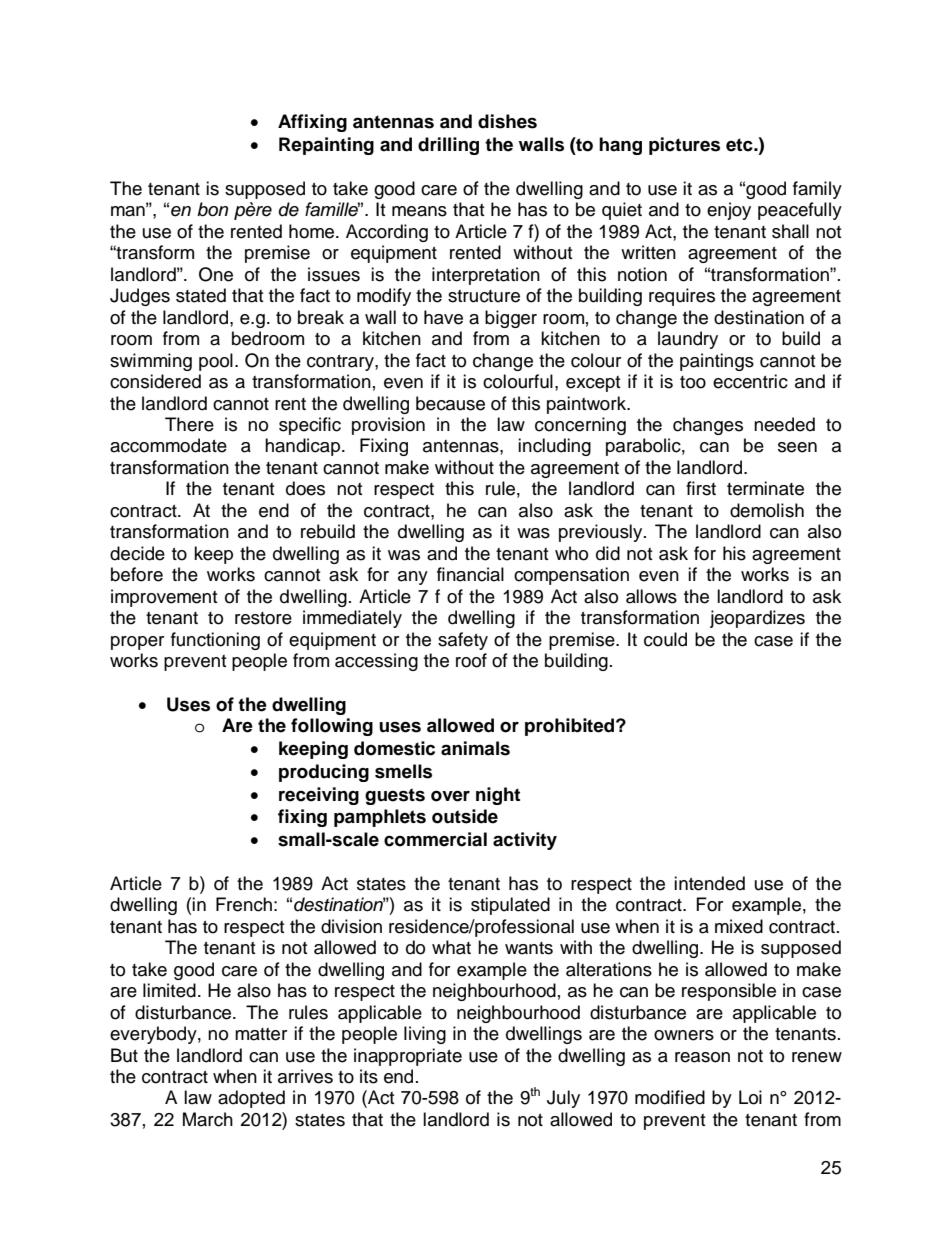 Image resolution: width=952 pixels, height=1233 pixels. Describe the element at coordinates (215, 641) in the page. I see `functioning` at that location.
